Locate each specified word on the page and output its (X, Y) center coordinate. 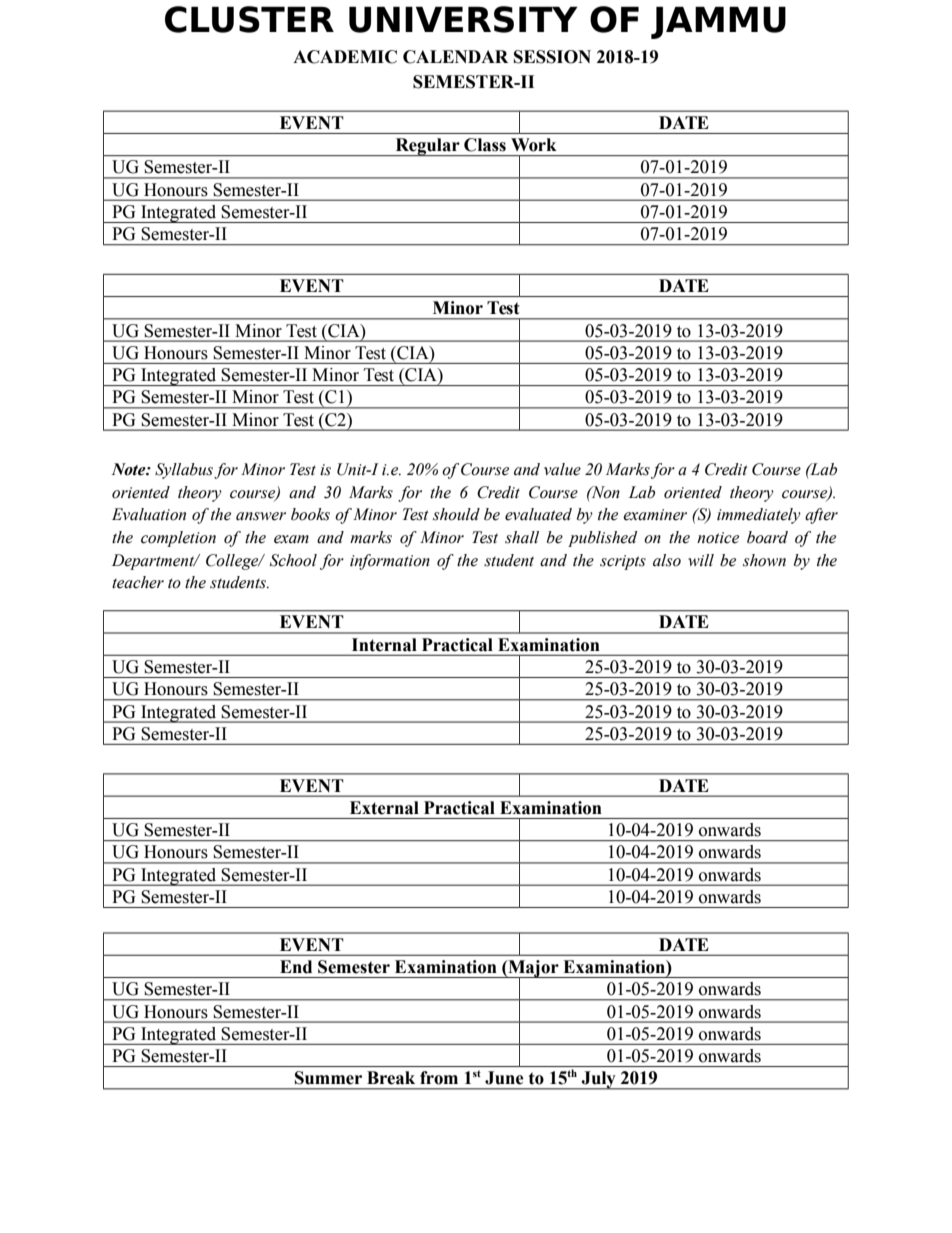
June (504, 1078)
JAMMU (718, 23)
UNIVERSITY (463, 19)
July (599, 1080)
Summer (328, 1078)
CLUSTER (249, 19)
